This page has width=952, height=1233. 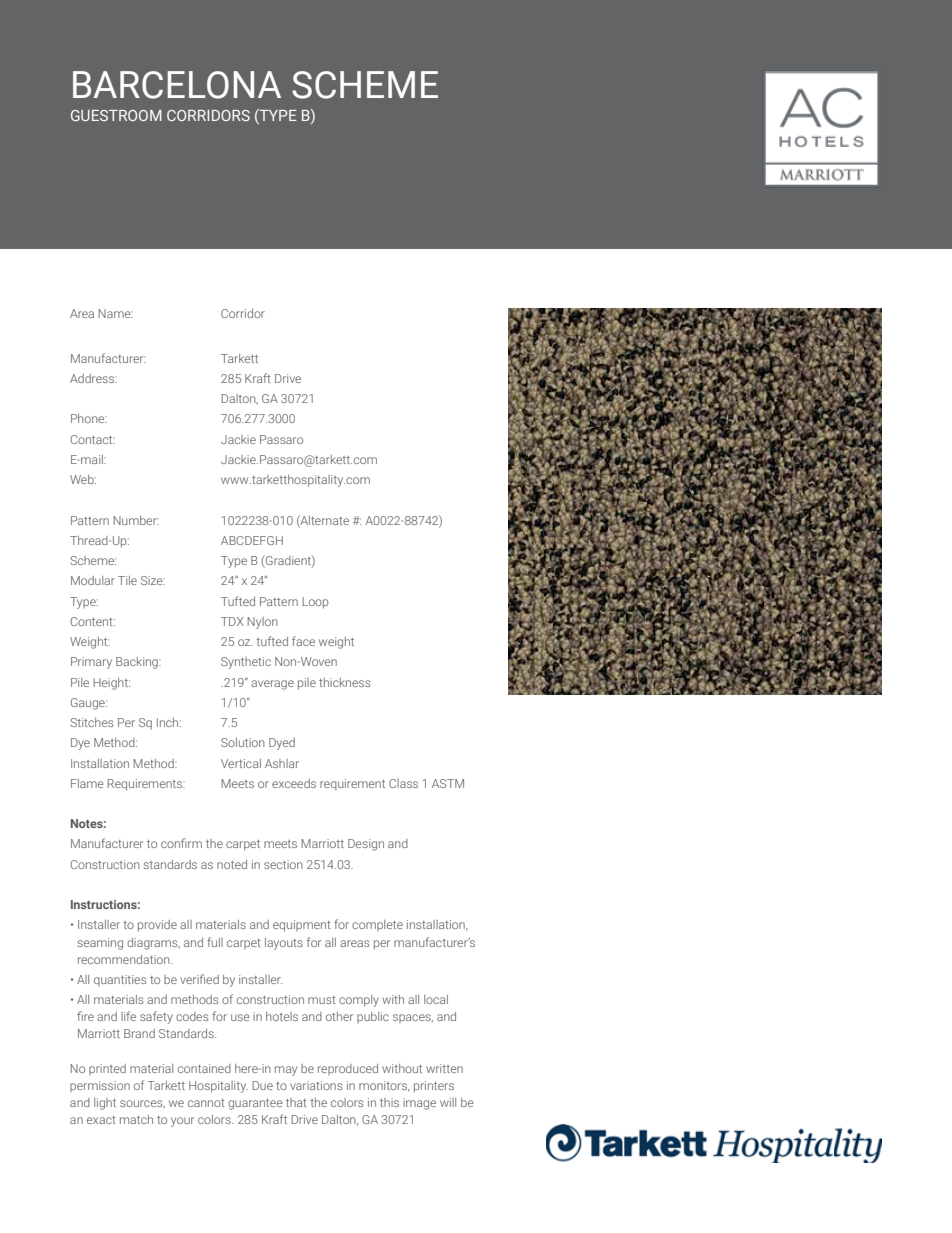 I want to click on weight, so click(x=336, y=643).
